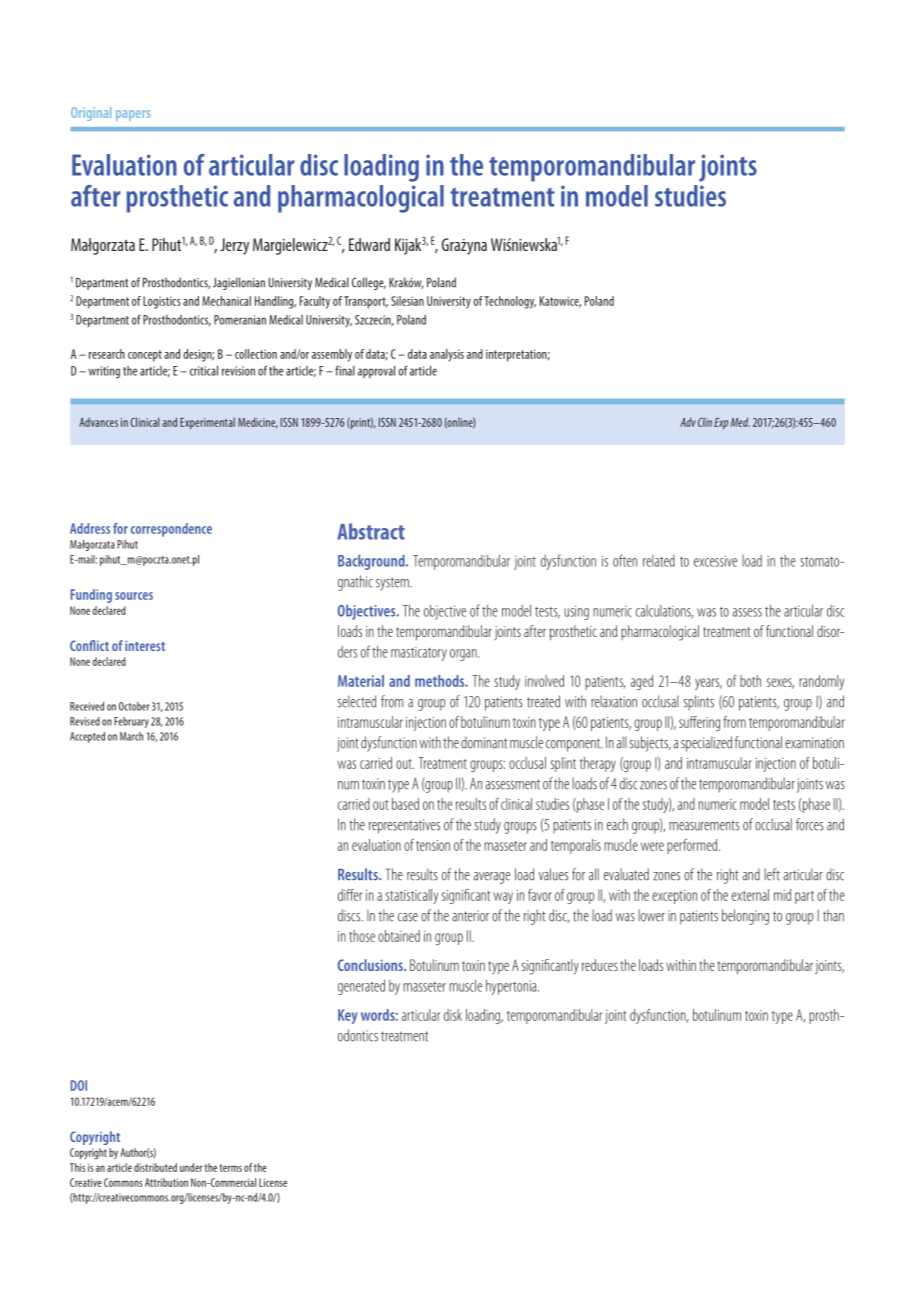 The width and height of the page is (924, 1308). I want to click on related, so click(659, 561).
